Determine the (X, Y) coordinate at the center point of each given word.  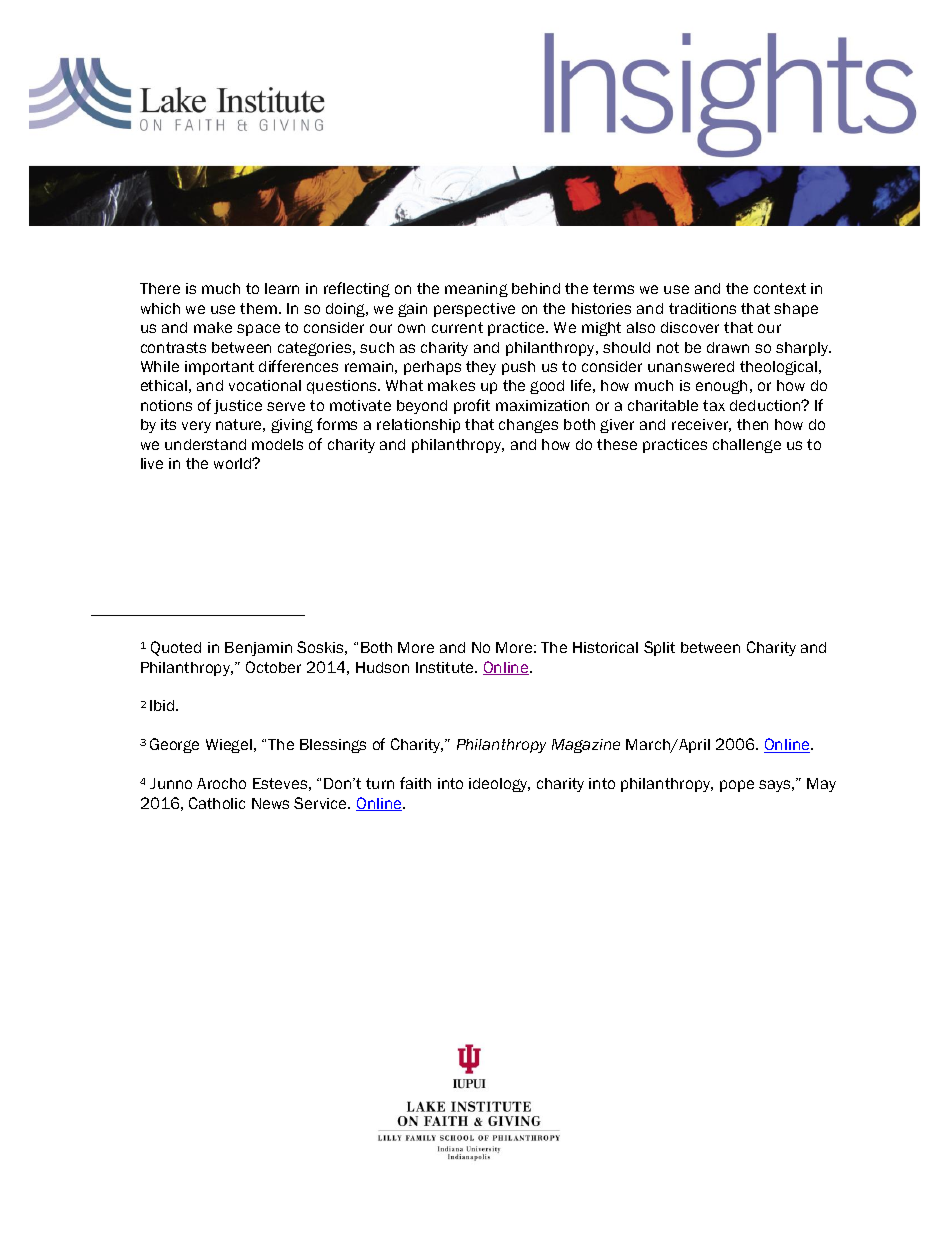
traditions (702, 308)
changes (528, 426)
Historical (605, 647)
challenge (747, 446)
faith (415, 783)
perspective (474, 310)
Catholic (217, 803)
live (152, 463)
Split (659, 648)
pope (737, 786)
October (273, 667)
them (258, 308)
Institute (446, 667)
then (752, 424)
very (196, 427)
